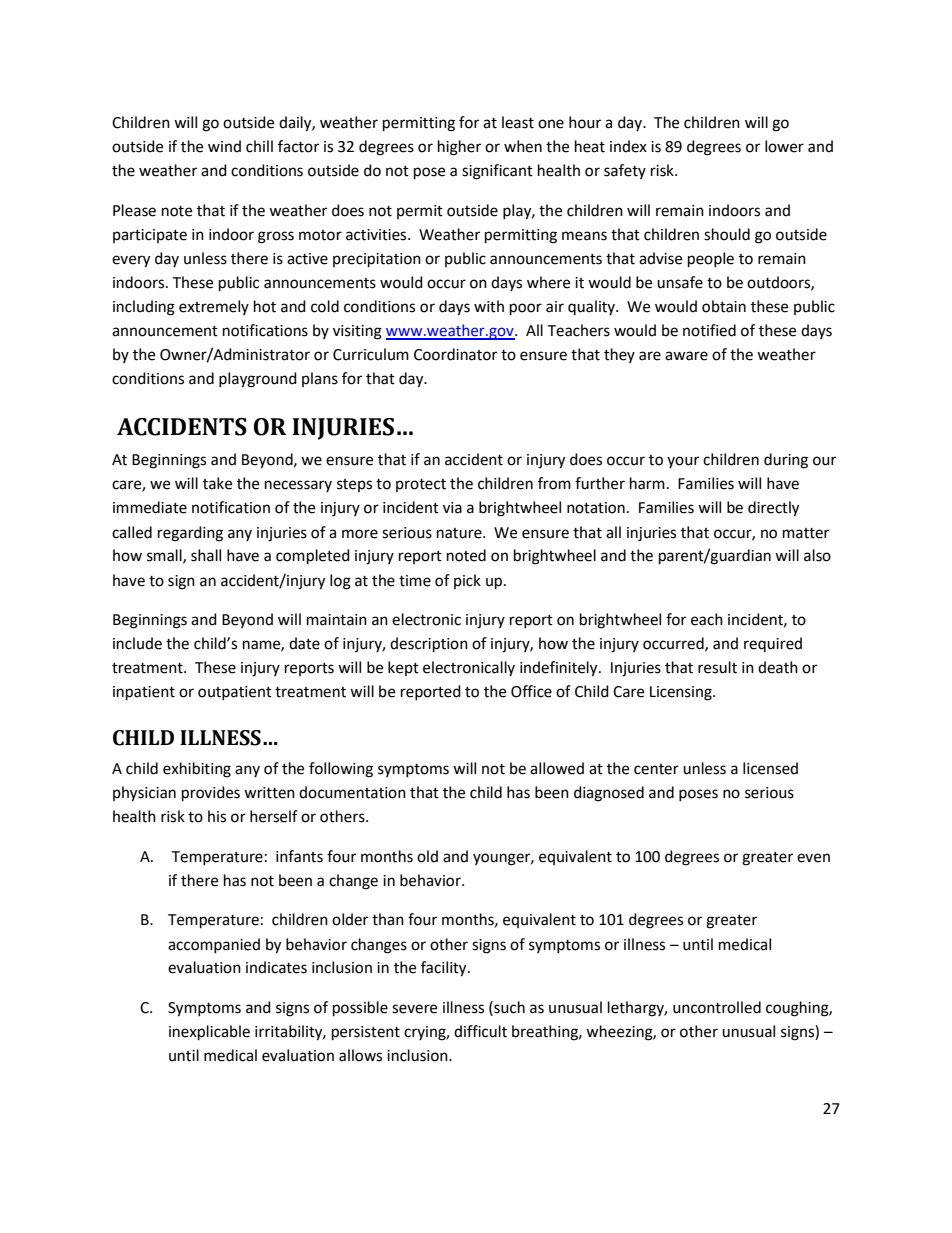 The height and width of the screenshot is (1233, 952). Describe the element at coordinates (557, 768) in the screenshot. I see `allowed` at that location.
